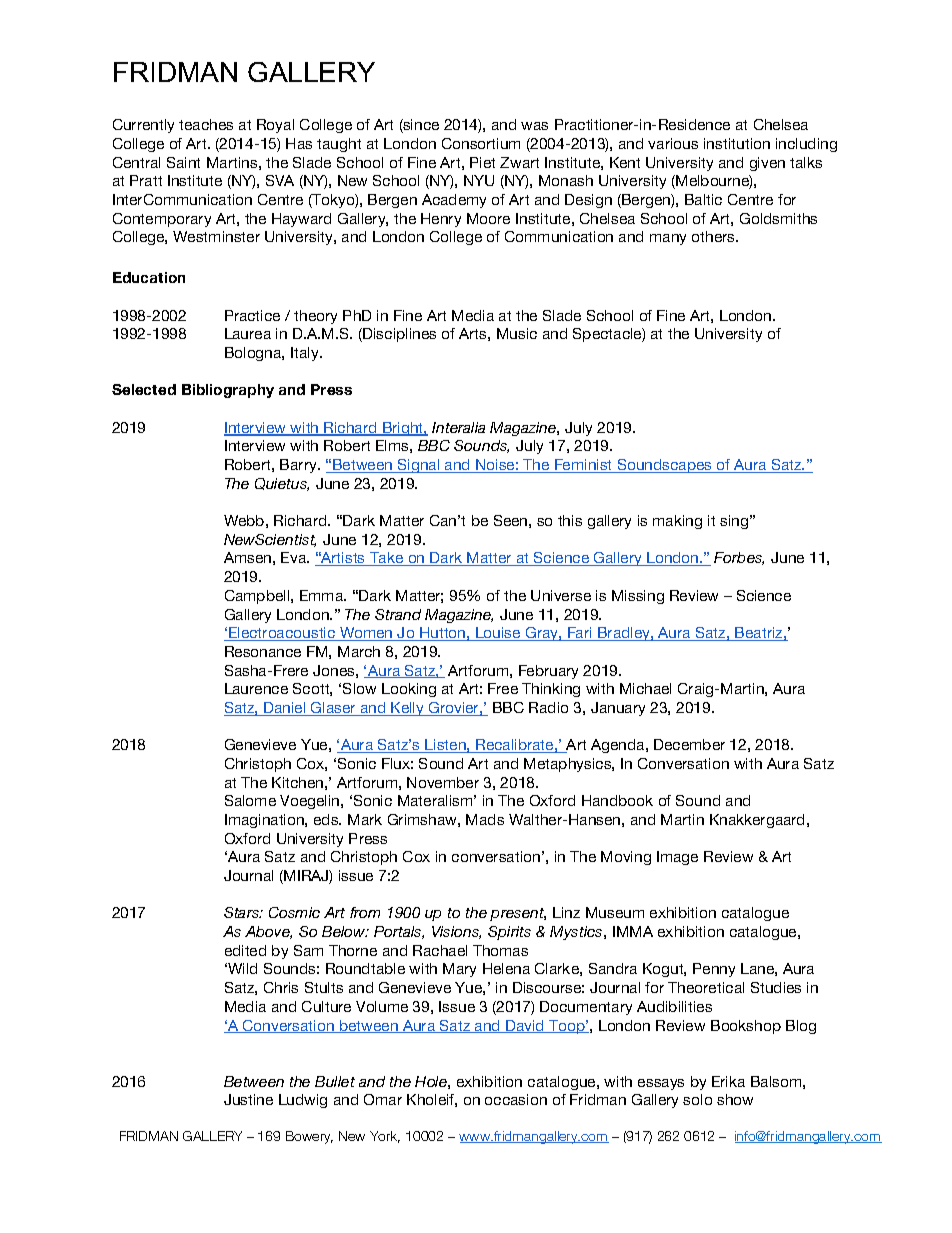 Image resolution: width=952 pixels, height=1233 pixels. I want to click on Barry, so click(299, 466).
